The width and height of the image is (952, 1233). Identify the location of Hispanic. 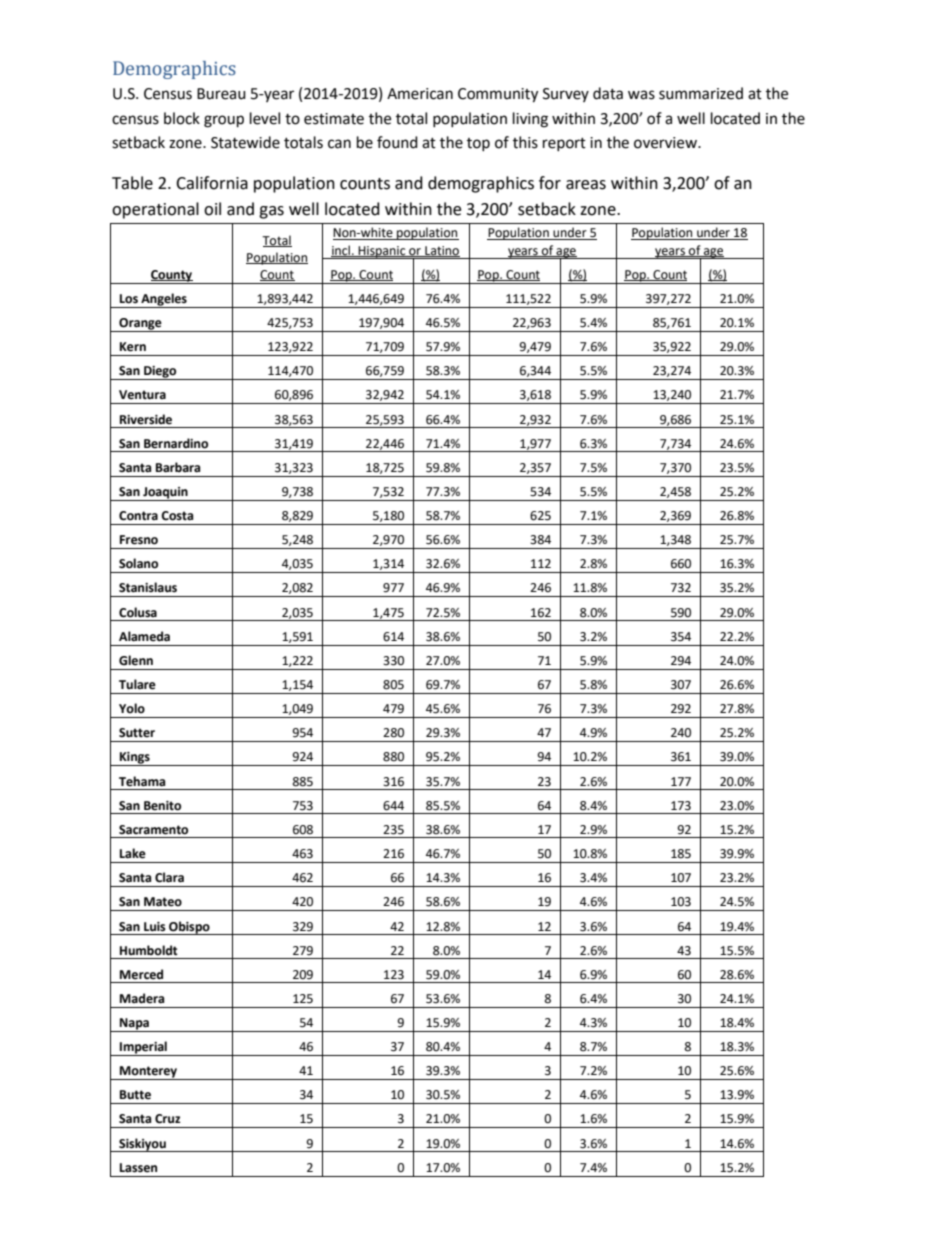
(382, 252).
